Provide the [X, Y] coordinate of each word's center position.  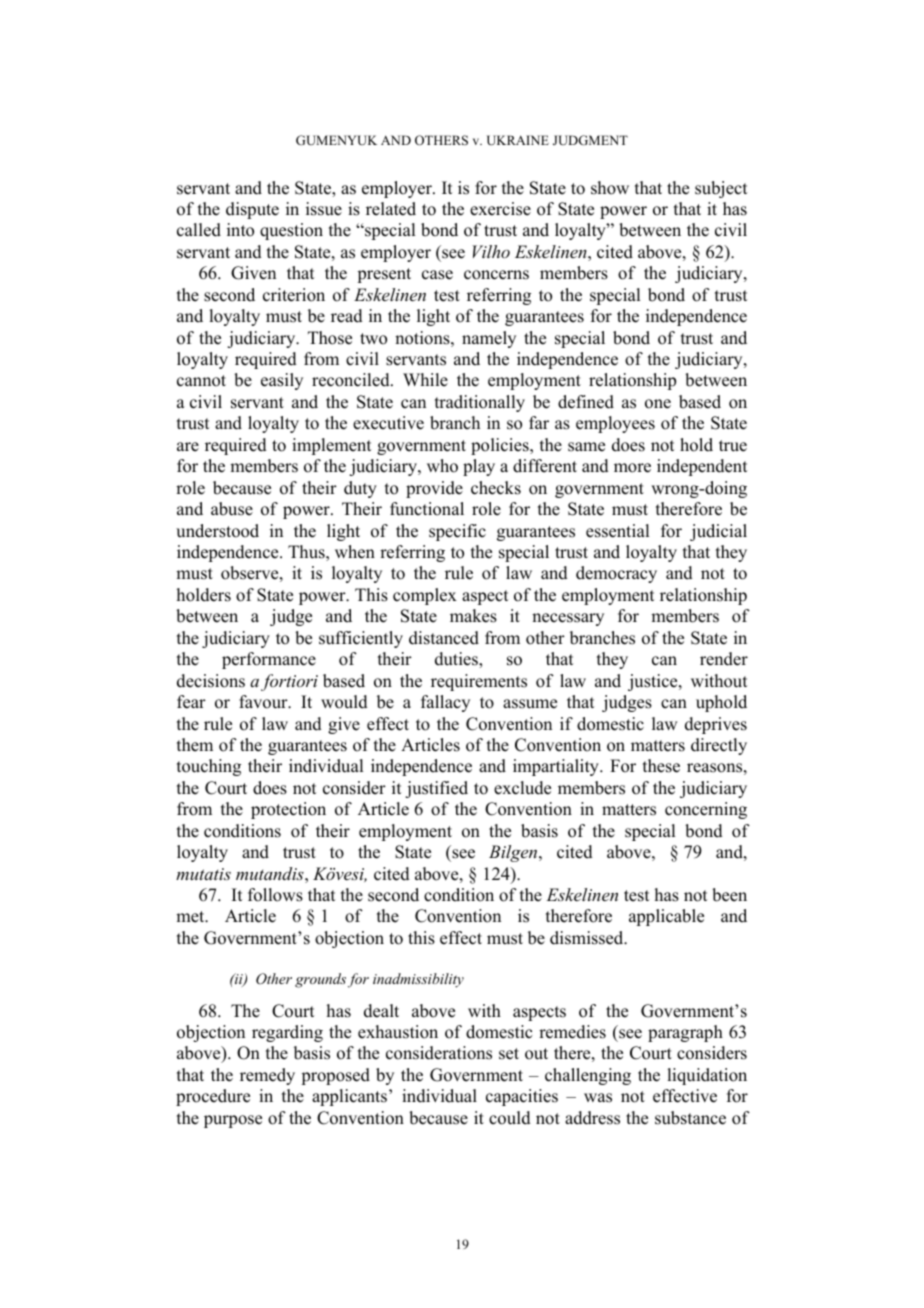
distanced [444, 638]
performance [269, 660]
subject [721, 189]
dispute [252, 210]
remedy [267, 1076]
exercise [500, 209]
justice [654, 682]
